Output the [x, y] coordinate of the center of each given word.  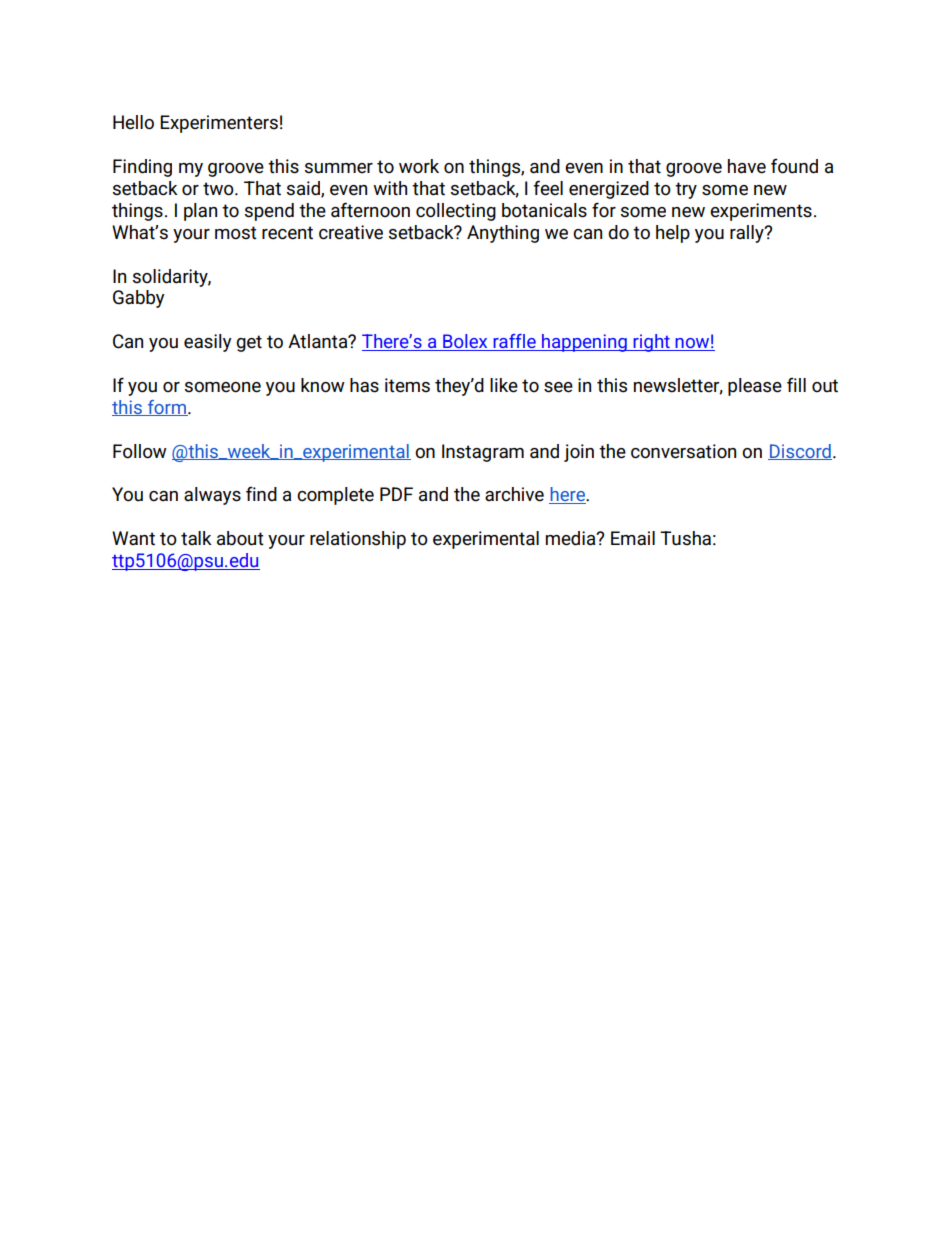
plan [200, 212]
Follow [140, 451]
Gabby [139, 299]
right [651, 343]
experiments [761, 212]
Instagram [483, 453]
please [755, 387]
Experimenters [219, 124]
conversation [683, 451]
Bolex [465, 342]
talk [196, 538]
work [419, 166]
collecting [456, 212]
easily [208, 343]
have [747, 166]
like [504, 385]
